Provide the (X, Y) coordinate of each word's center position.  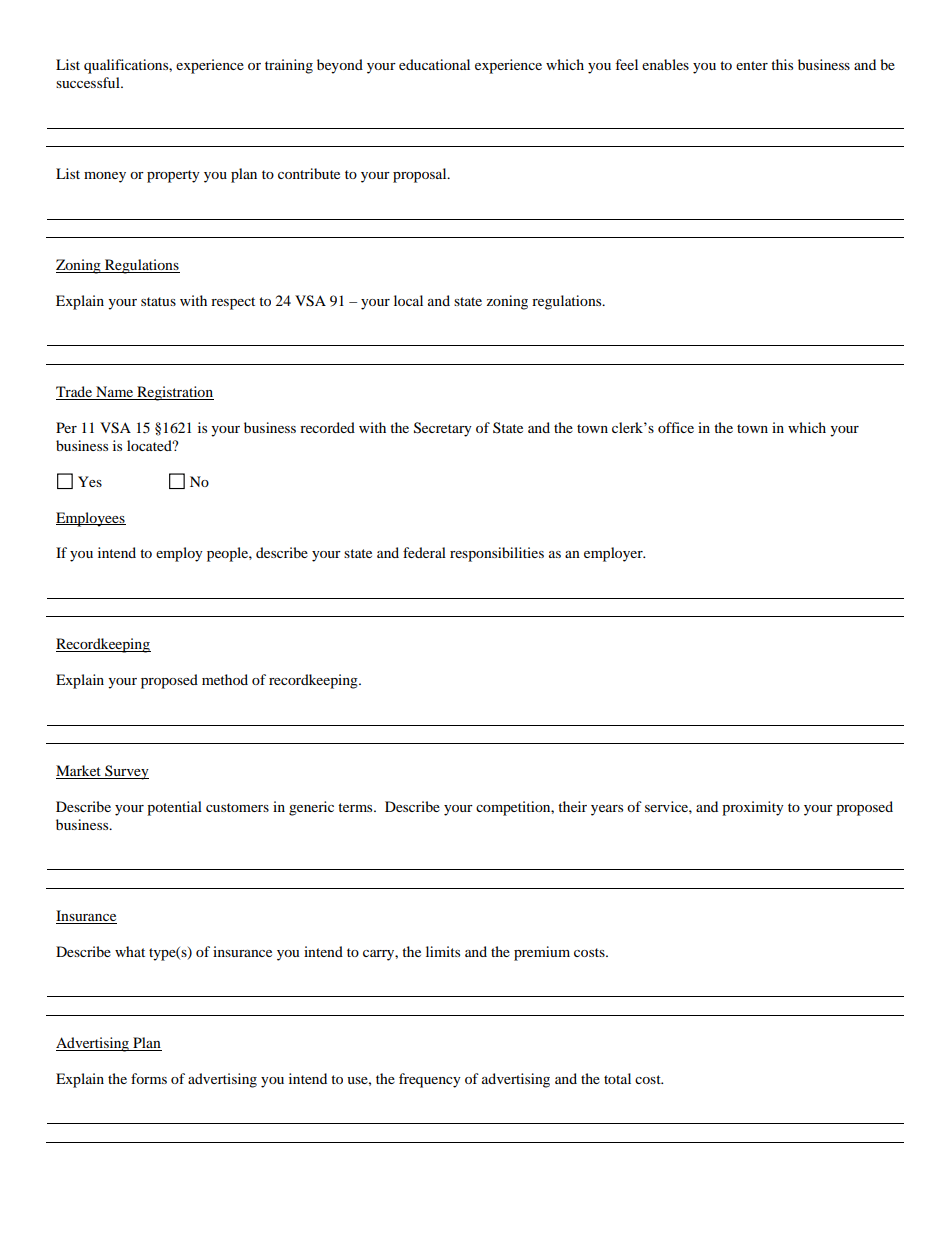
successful (89, 82)
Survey (126, 772)
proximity (753, 808)
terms (356, 807)
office (676, 427)
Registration (174, 393)
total (617, 1078)
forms (149, 1078)
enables (665, 64)
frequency (430, 1080)
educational (434, 64)
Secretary (443, 429)
